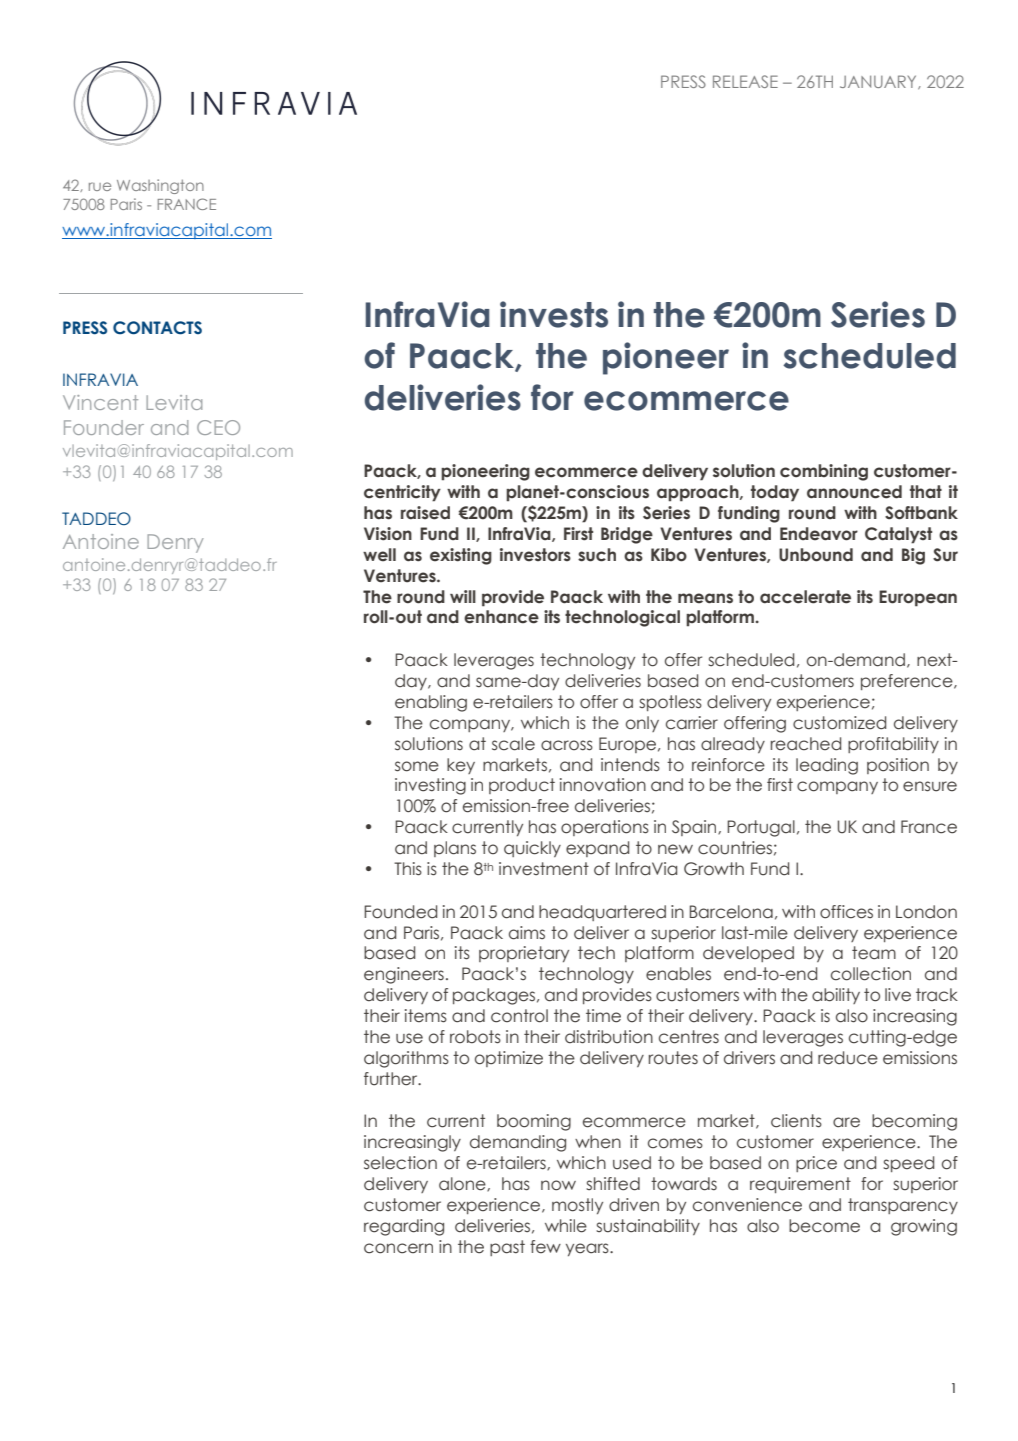 This screenshot has width=1018, height=1441. I want to click on Washington, so click(160, 186).
